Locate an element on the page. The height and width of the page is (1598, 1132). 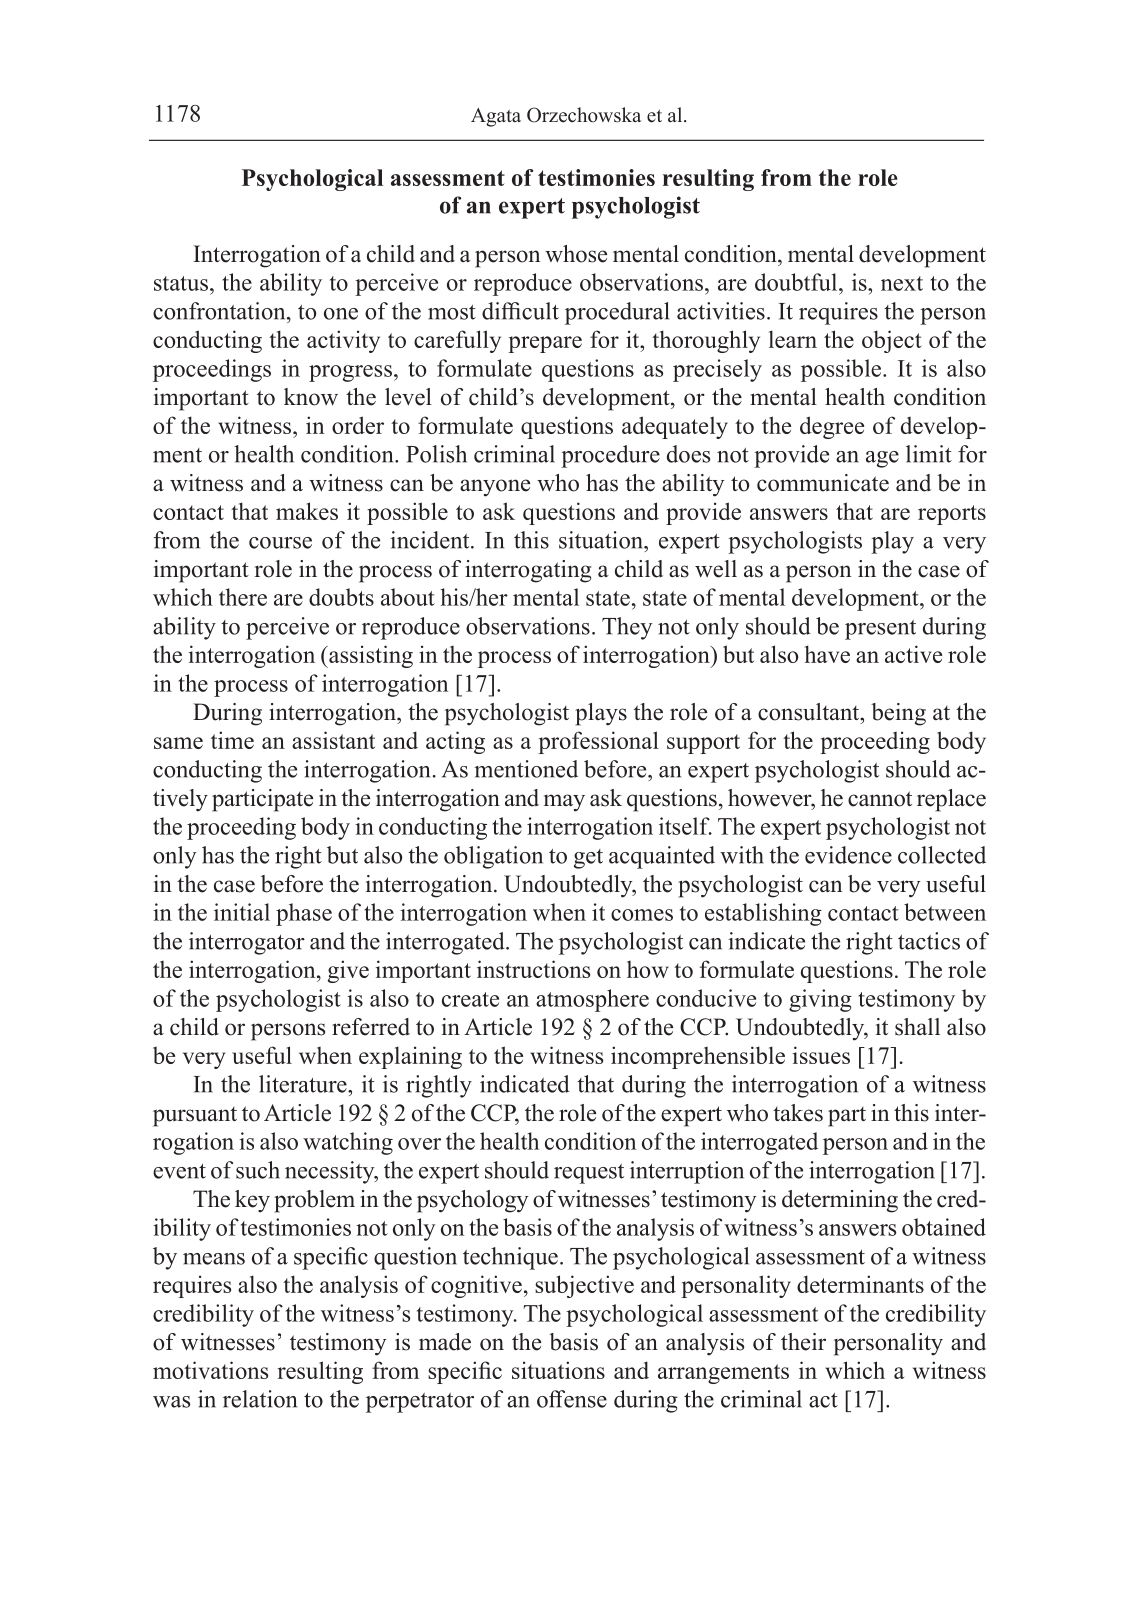
confrontation is located at coordinates (220, 311).
